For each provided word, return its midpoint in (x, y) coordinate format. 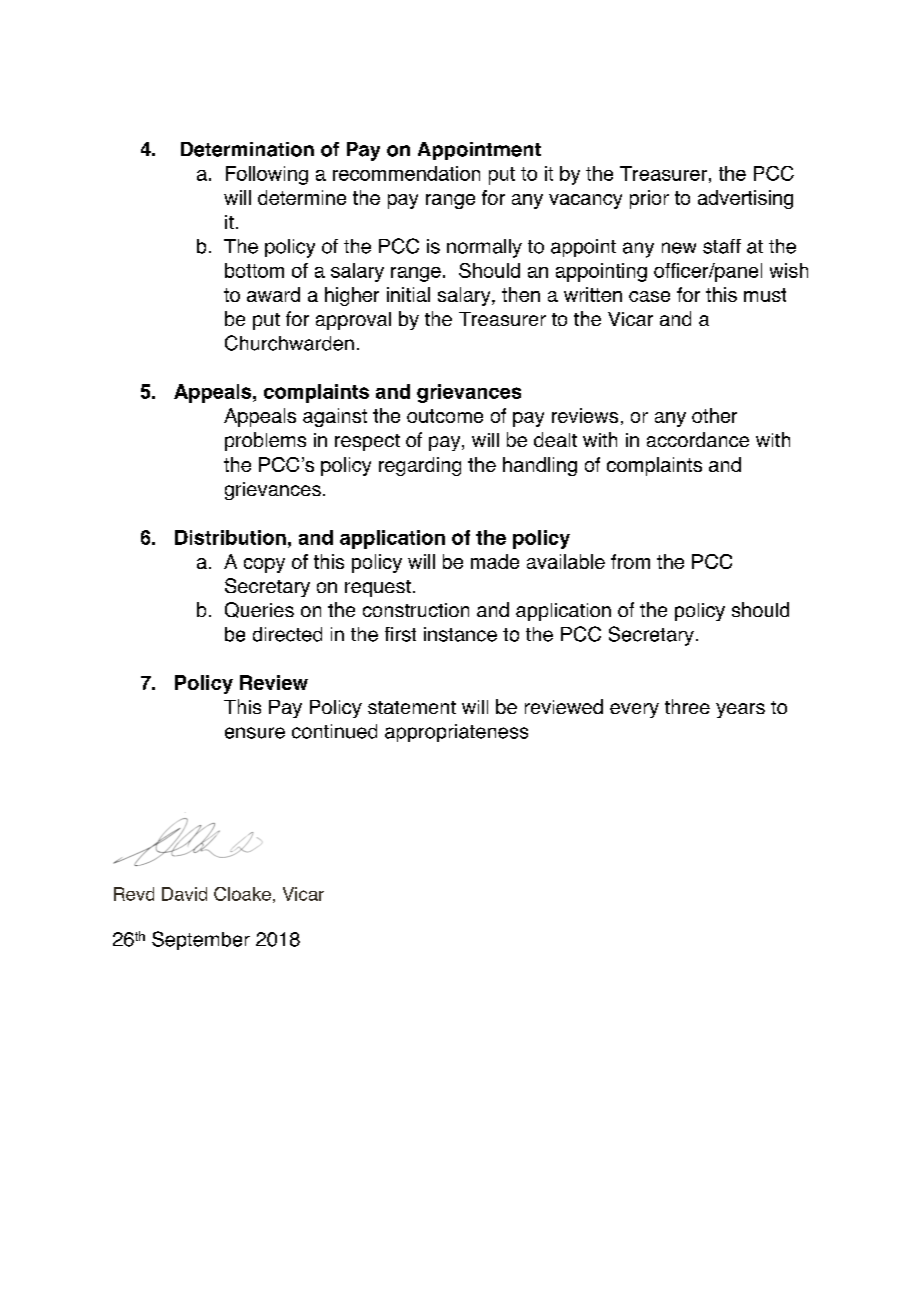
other (714, 415)
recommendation (406, 173)
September (201, 940)
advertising (745, 199)
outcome (445, 416)
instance (460, 634)
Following (267, 175)
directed (287, 634)
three (687, 706)
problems (265, 441)
